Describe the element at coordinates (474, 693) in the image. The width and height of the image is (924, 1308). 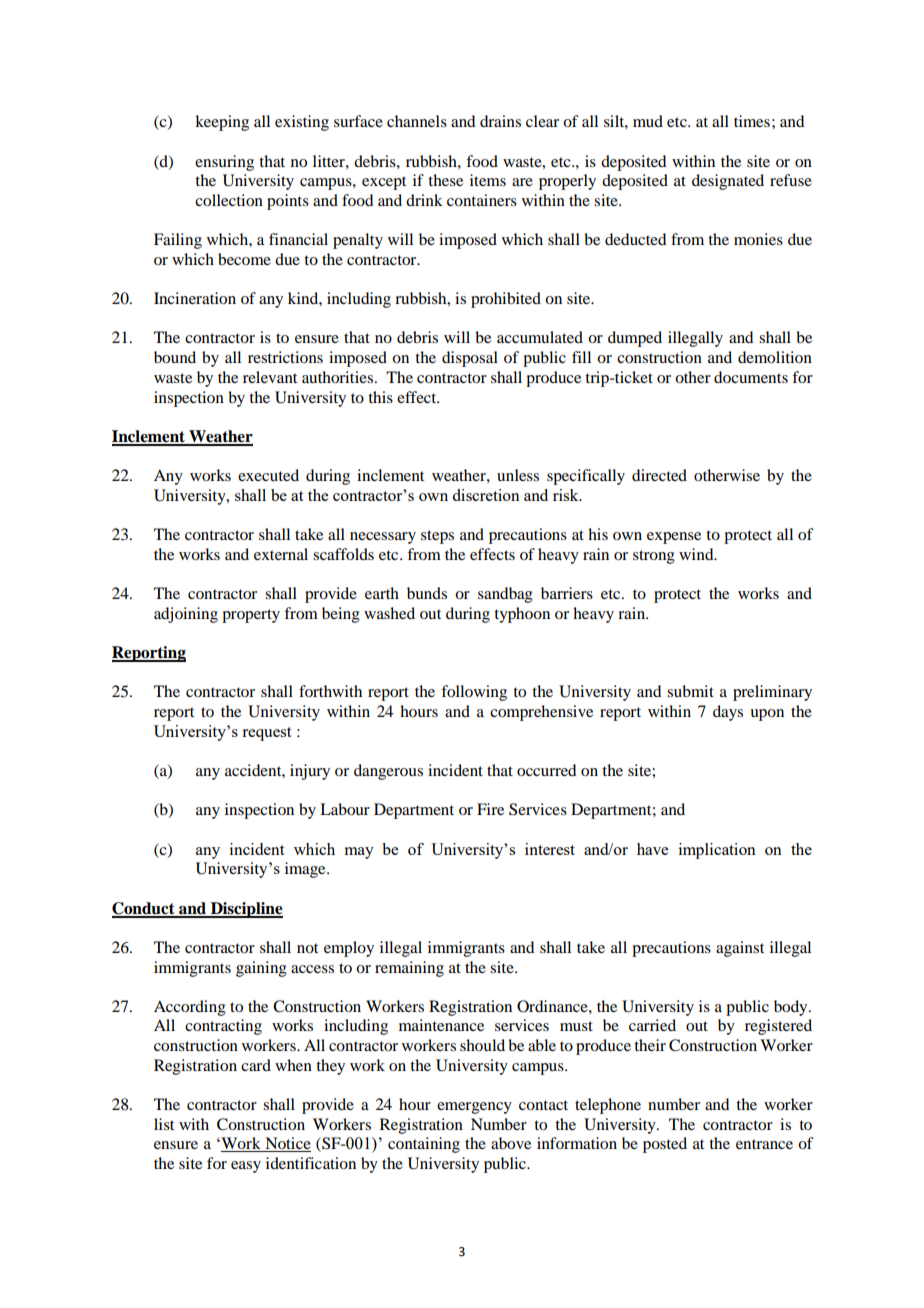
I see `following` at that location.
